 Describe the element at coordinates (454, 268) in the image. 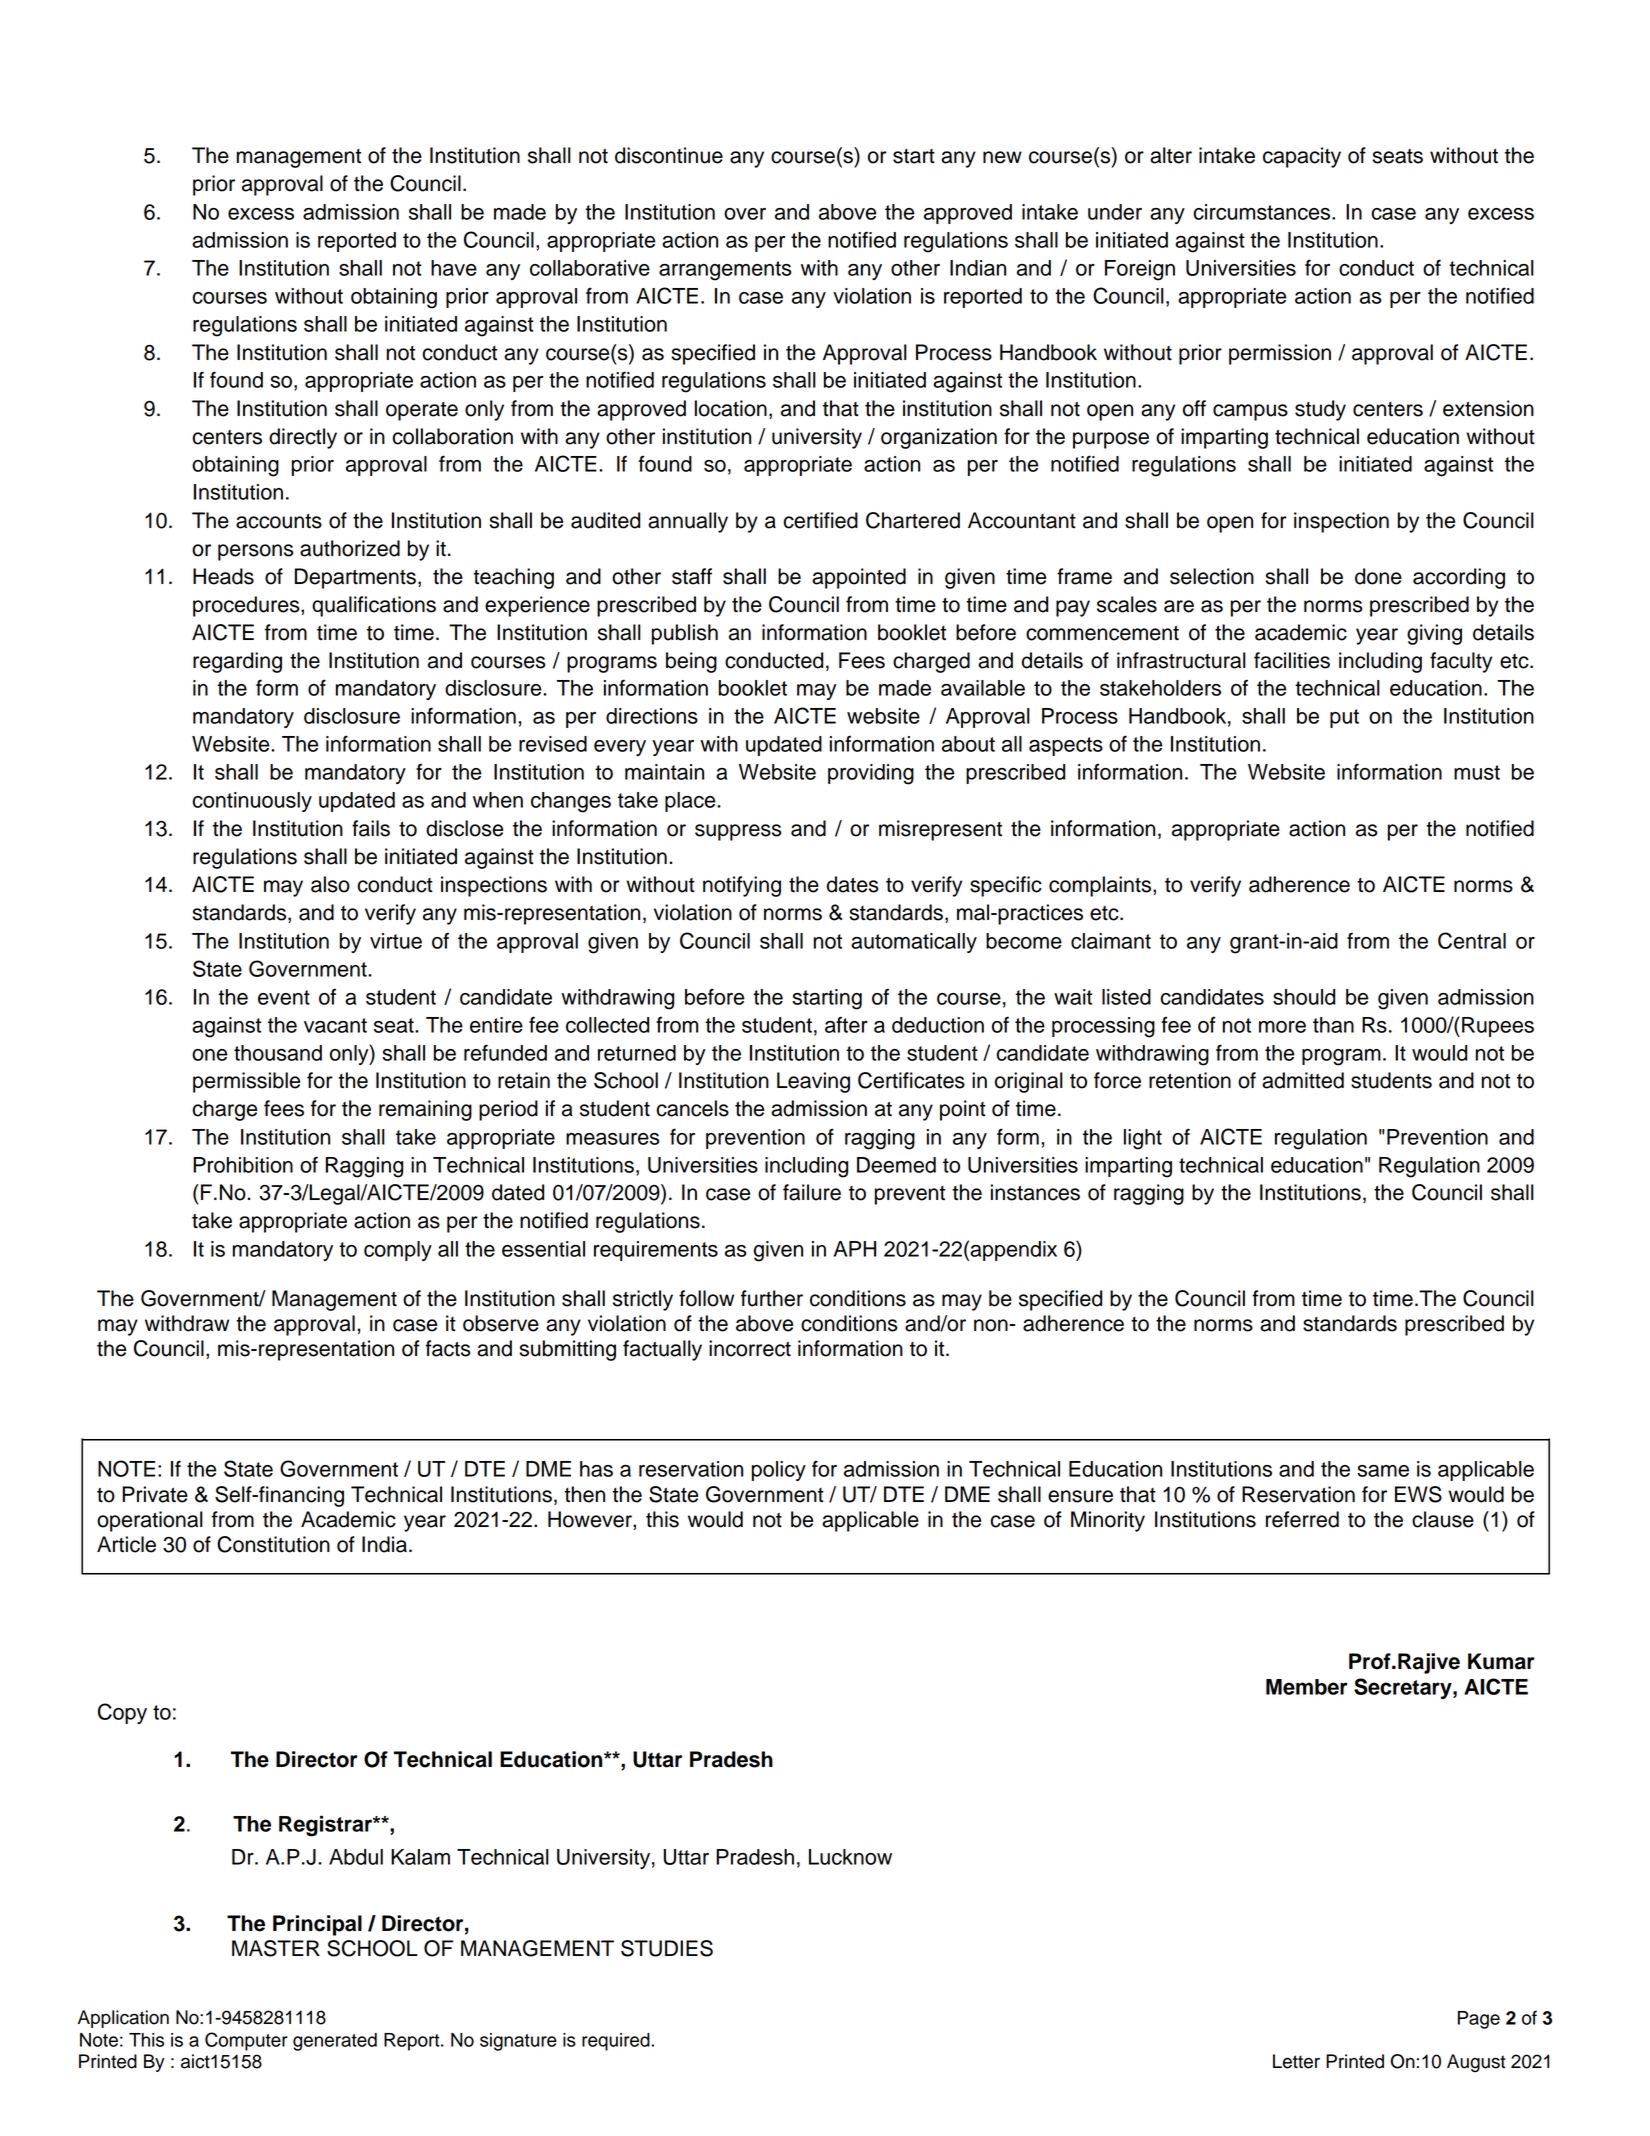

I see `have` at that location.
